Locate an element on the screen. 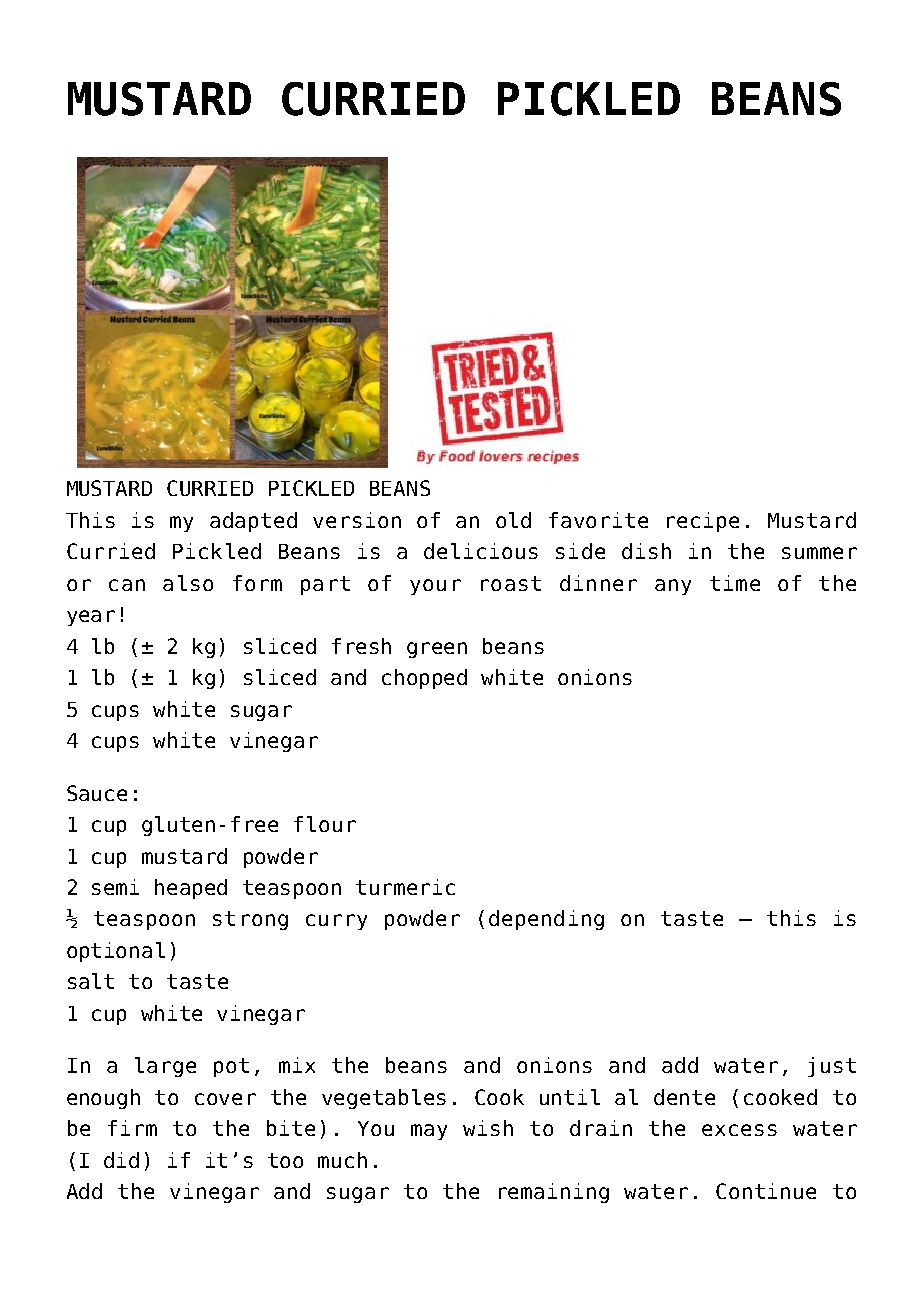 The height and width of the screenshot is (1308, 924). depending is located at coordinates (546, 920).
